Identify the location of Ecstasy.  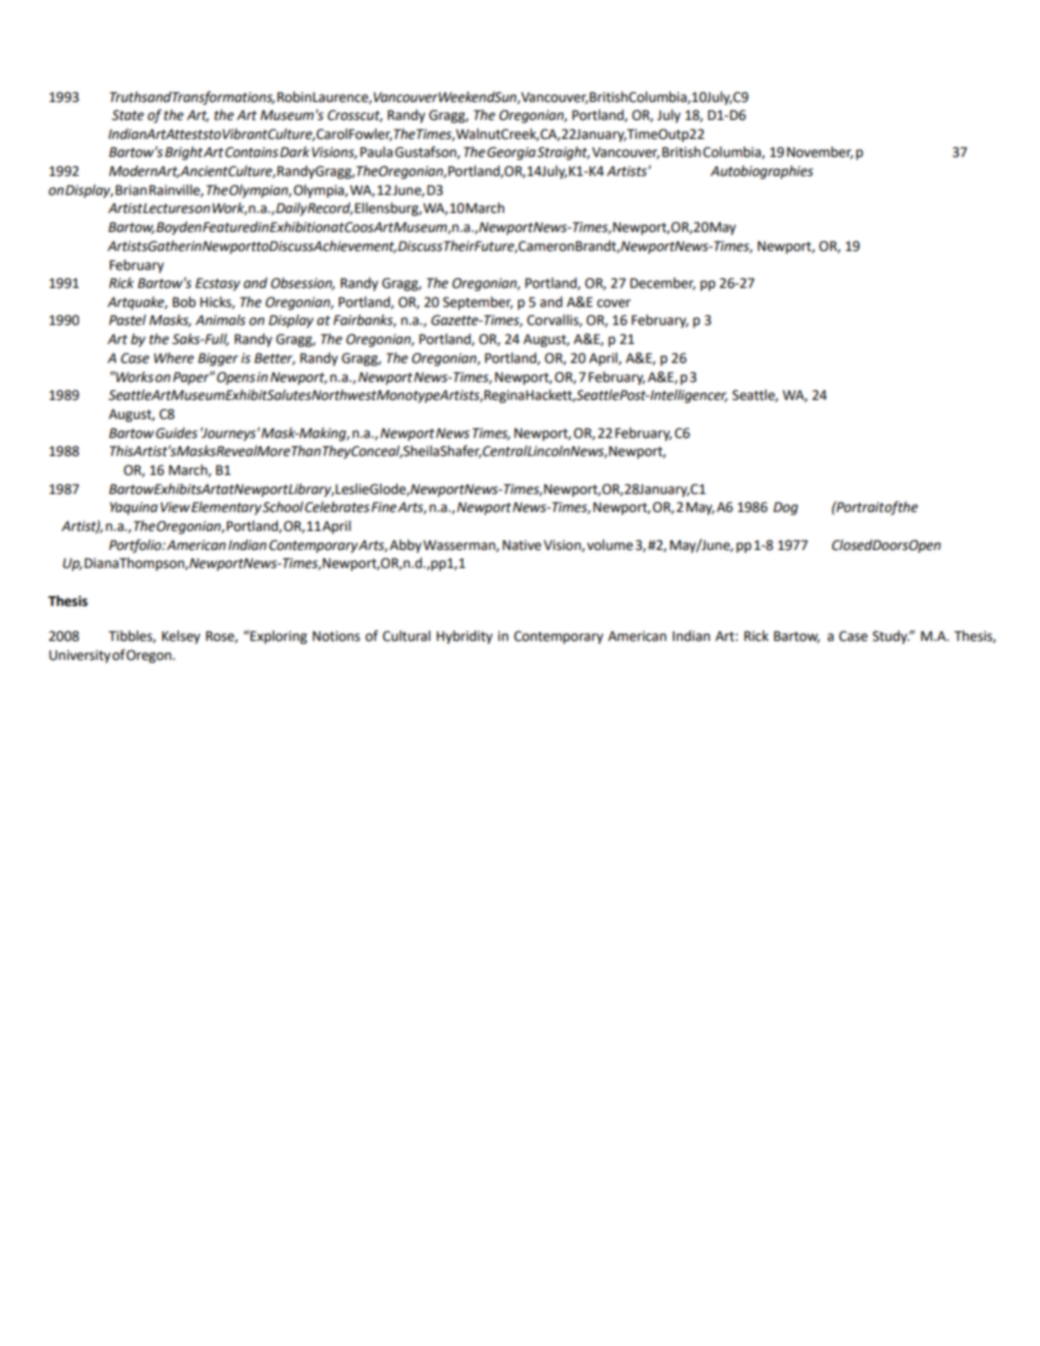
(217, 284).
